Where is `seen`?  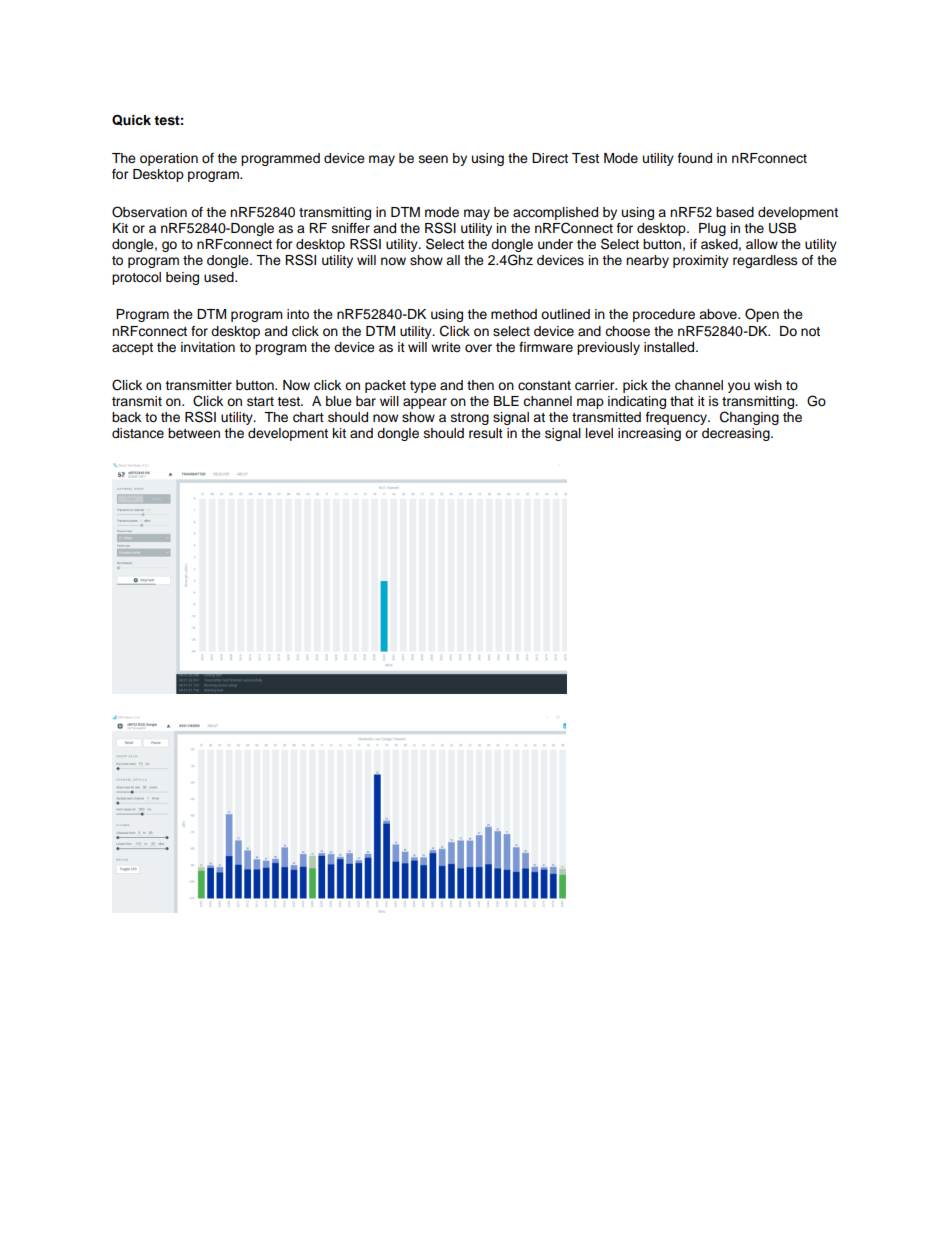
seen is located at coordinates (433, 159).
